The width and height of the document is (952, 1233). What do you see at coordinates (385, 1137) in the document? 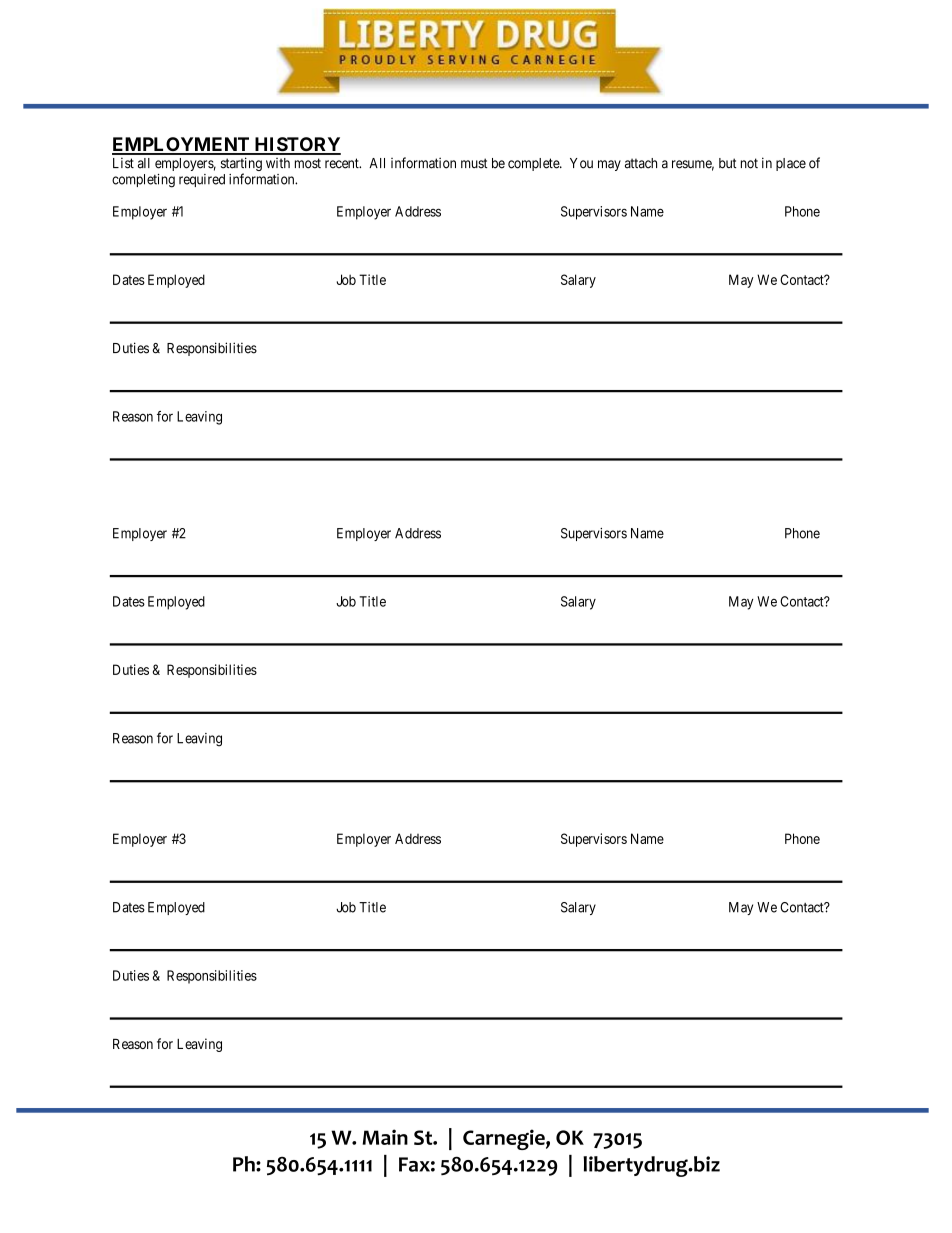
I see `Main` at bounding box center [385, 1137].
